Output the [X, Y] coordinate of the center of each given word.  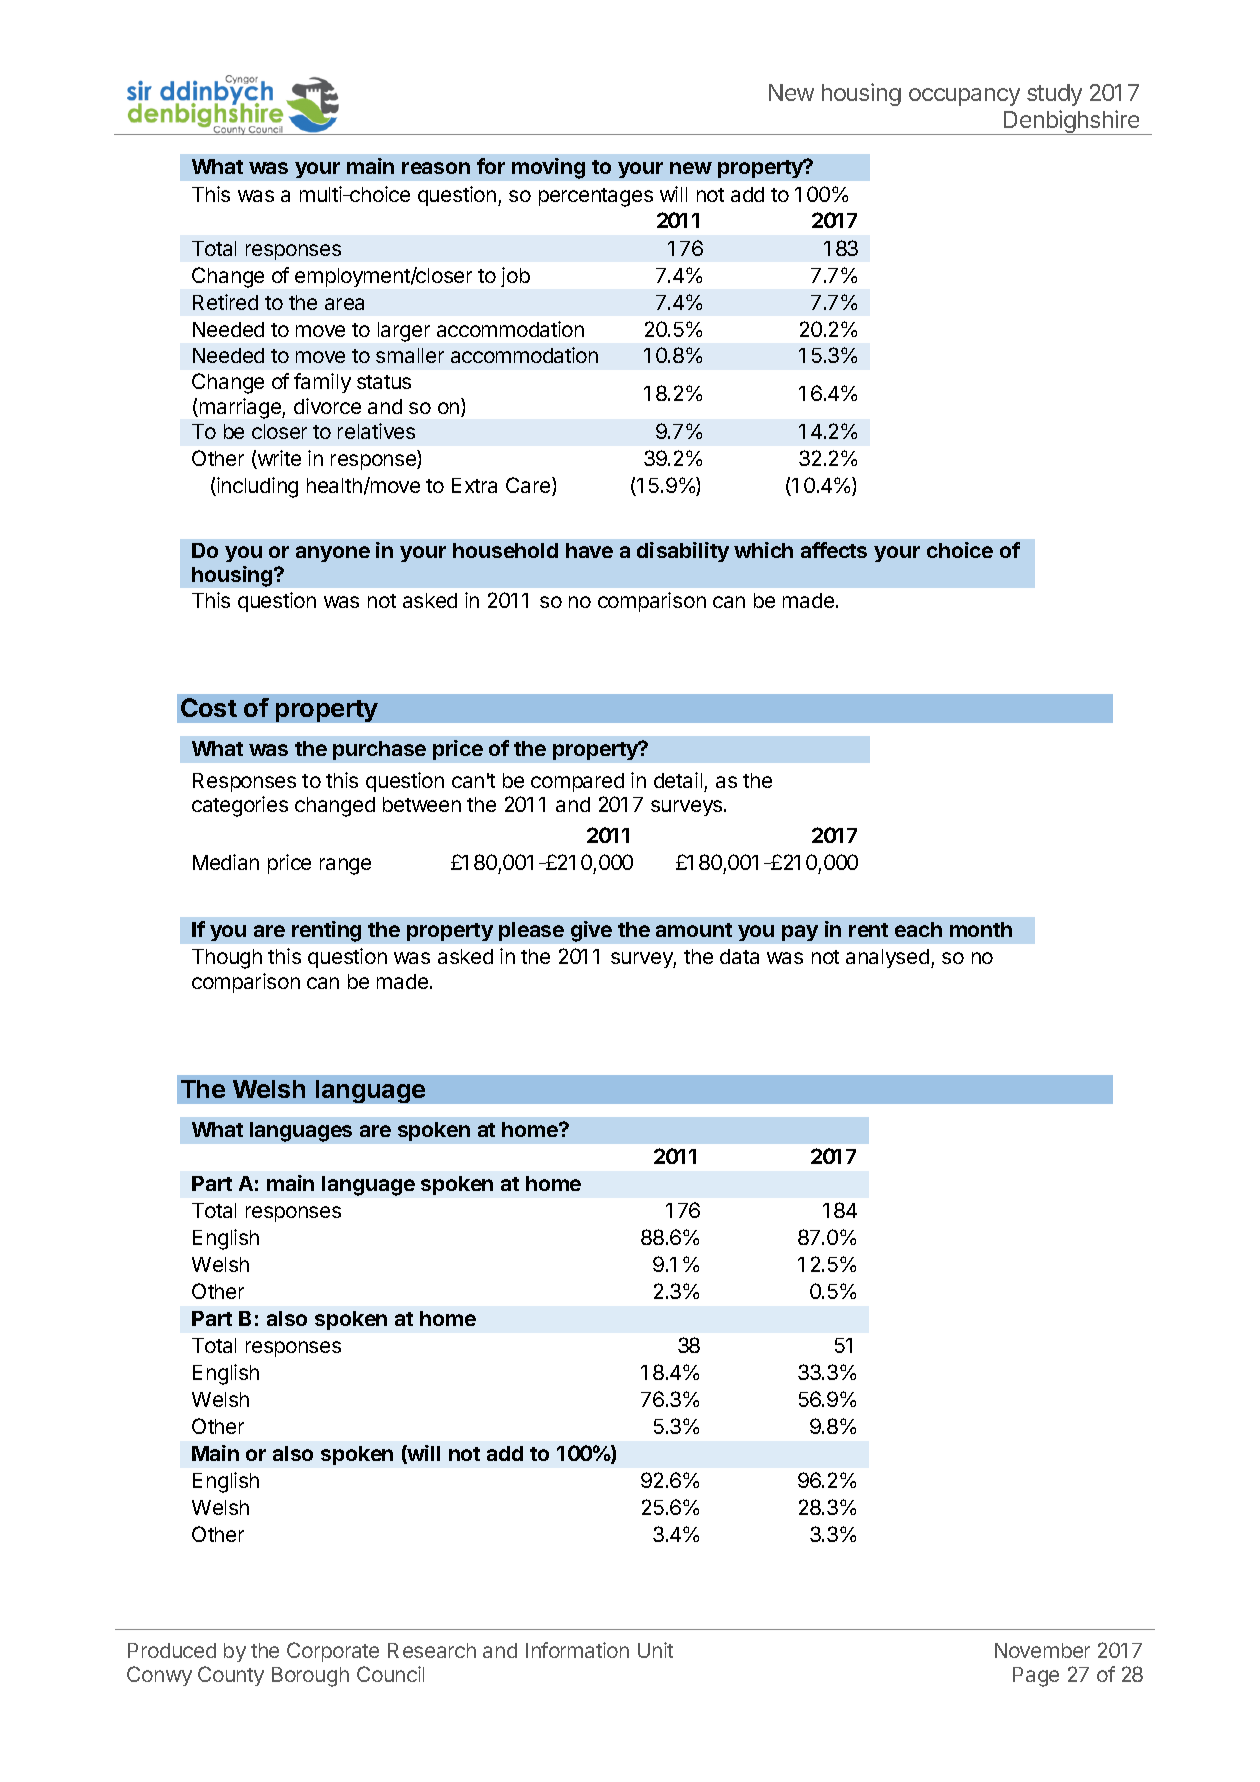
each [918, 929]
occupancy [964, 97]
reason [436, 168]
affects [834, 550]
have [589, 550]
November [1042, 1650]
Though [227, 959]
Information [577, 1650]
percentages [596, 197]
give [591, 931]
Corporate [333, 1652]
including [256, 487]
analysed [887, 958]
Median [226, 862]
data [739, 956]
